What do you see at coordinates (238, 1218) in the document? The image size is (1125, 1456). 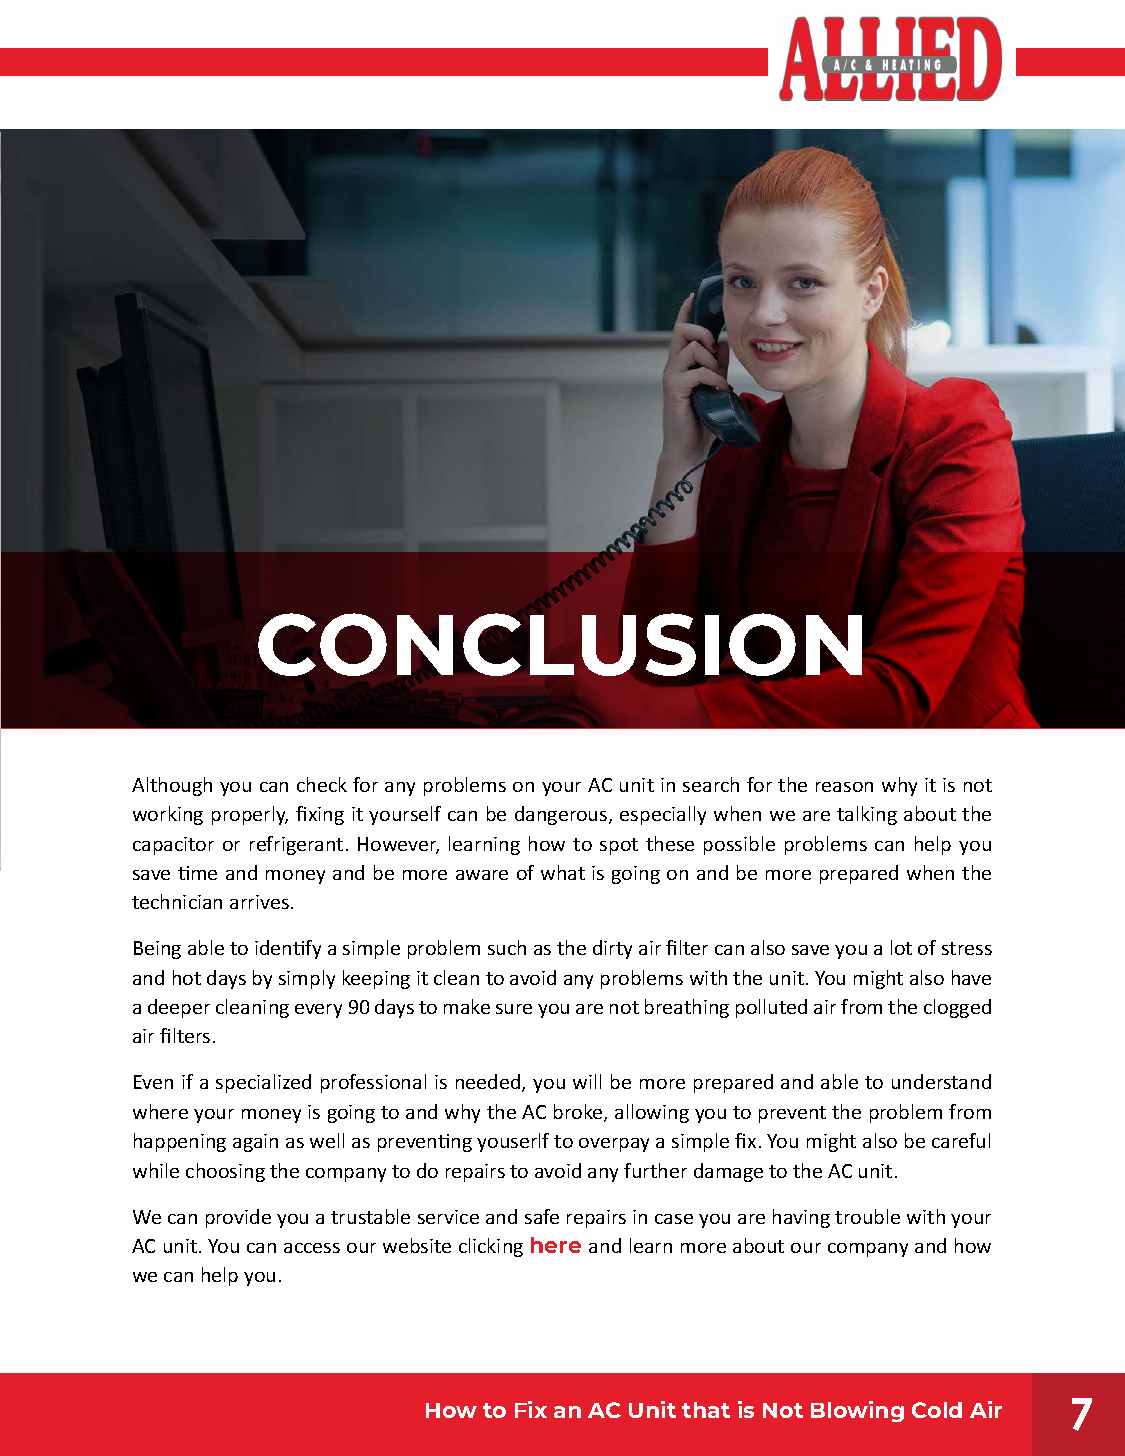 I see `provide` at bounding box center [238, 1218].
